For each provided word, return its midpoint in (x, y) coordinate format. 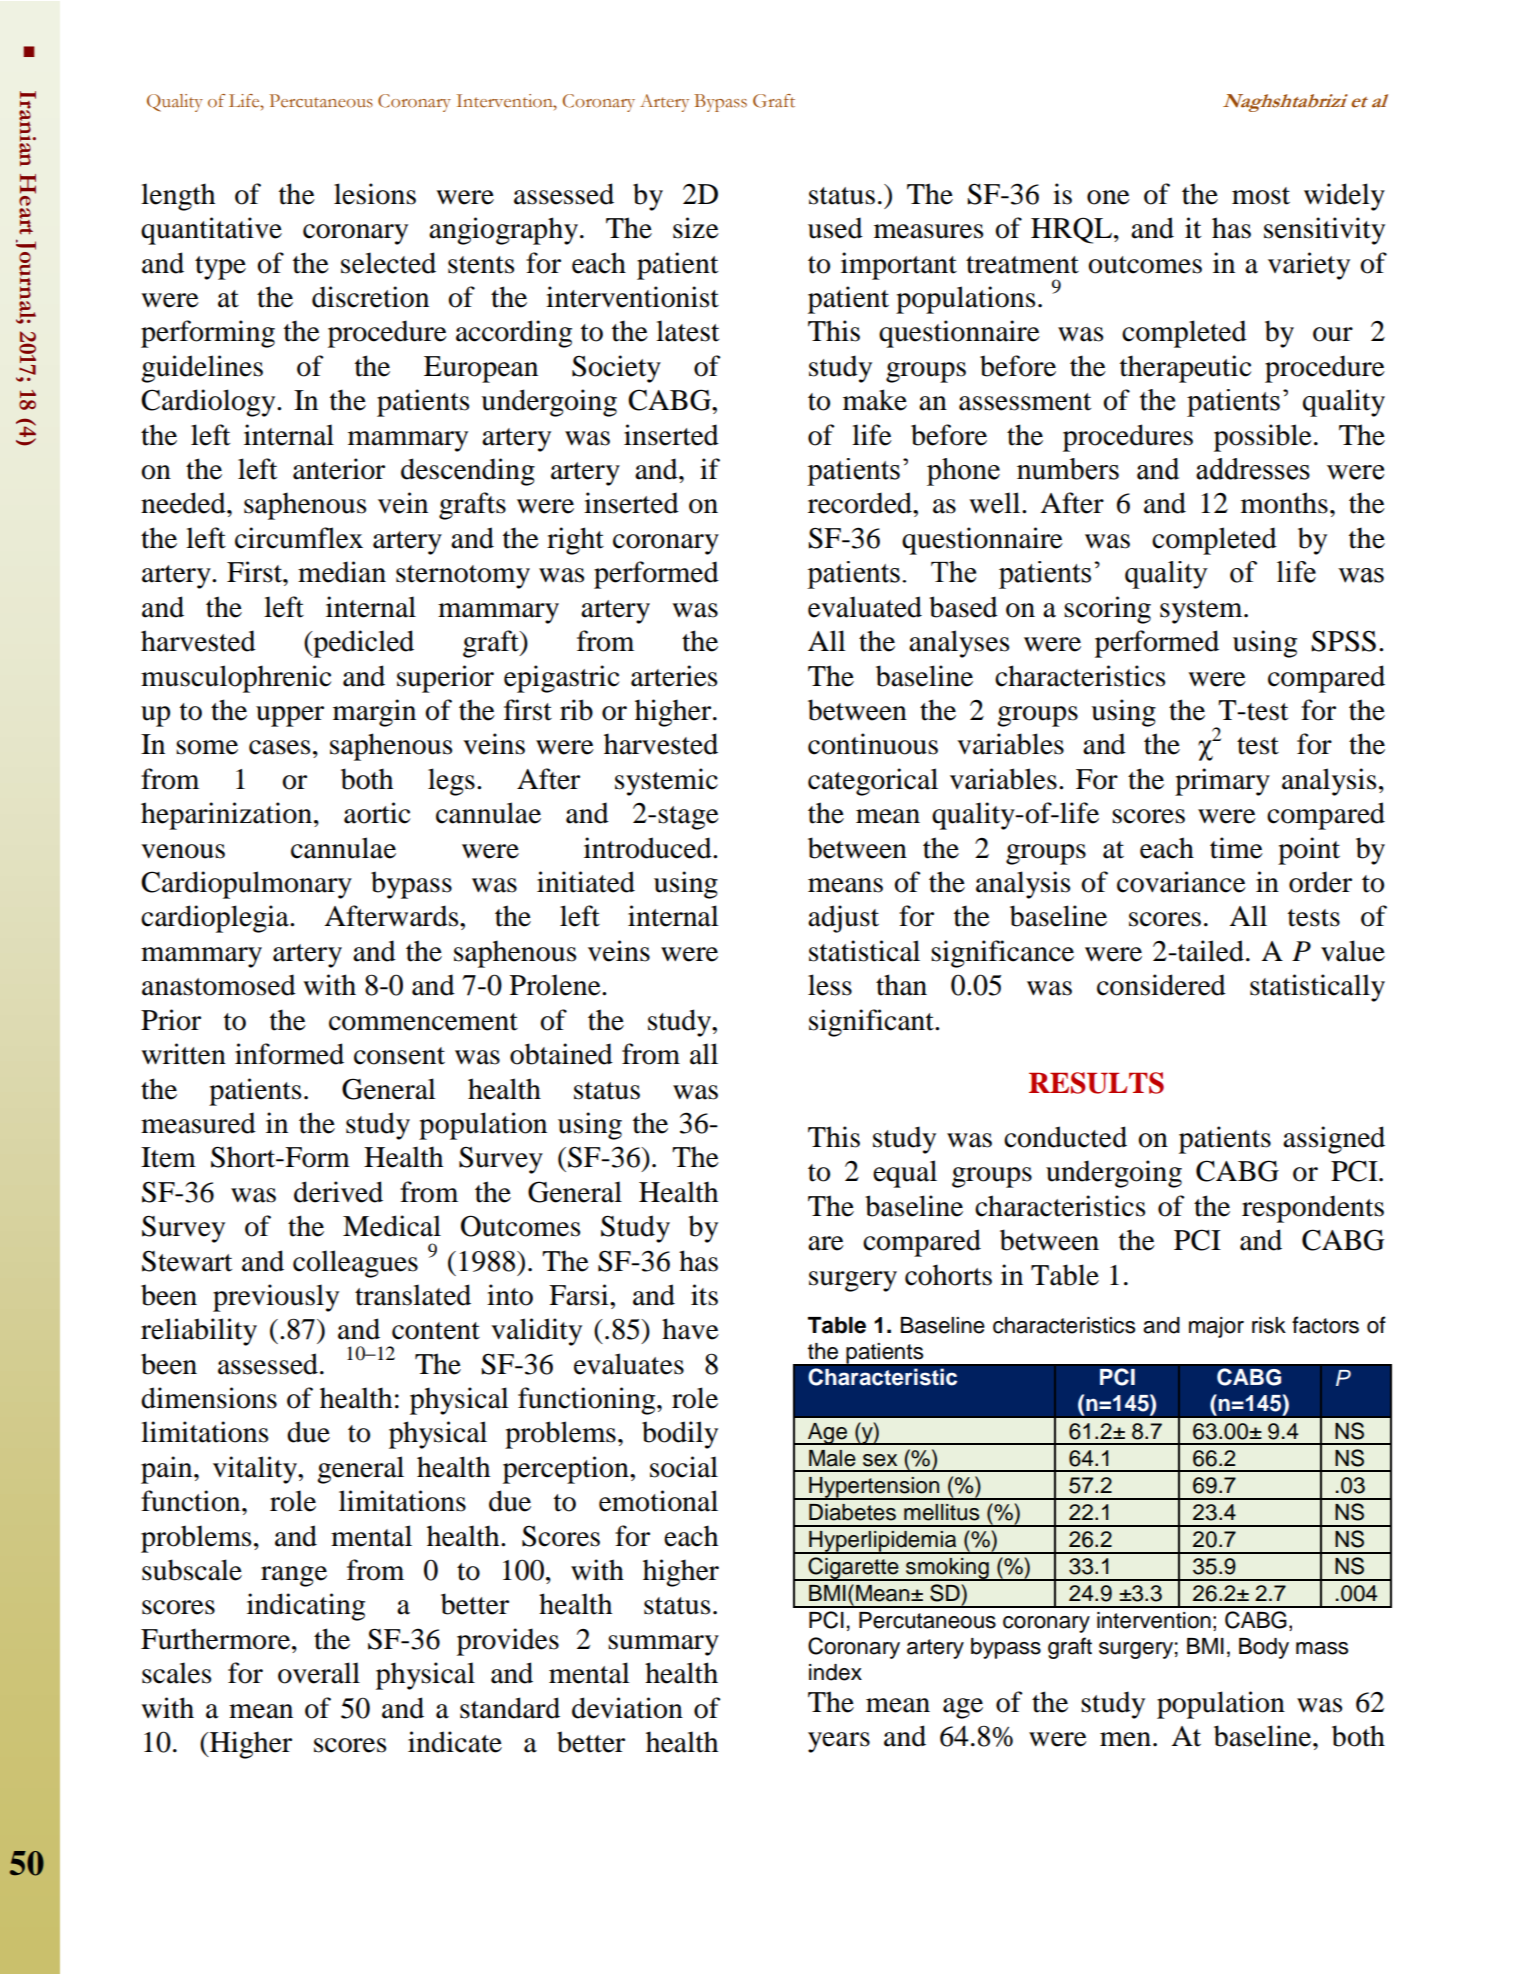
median (342, 572)
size (696, 228)
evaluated (865, 607)
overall (319, 1673)
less (830, 985)
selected (388, 263)
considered (1161, 985)
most (1261, 196)
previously (276, 1298)
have (690, 1329)
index (835, 1672)
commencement (423, 1022)
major (1216, 1327)
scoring (1107, 610)
